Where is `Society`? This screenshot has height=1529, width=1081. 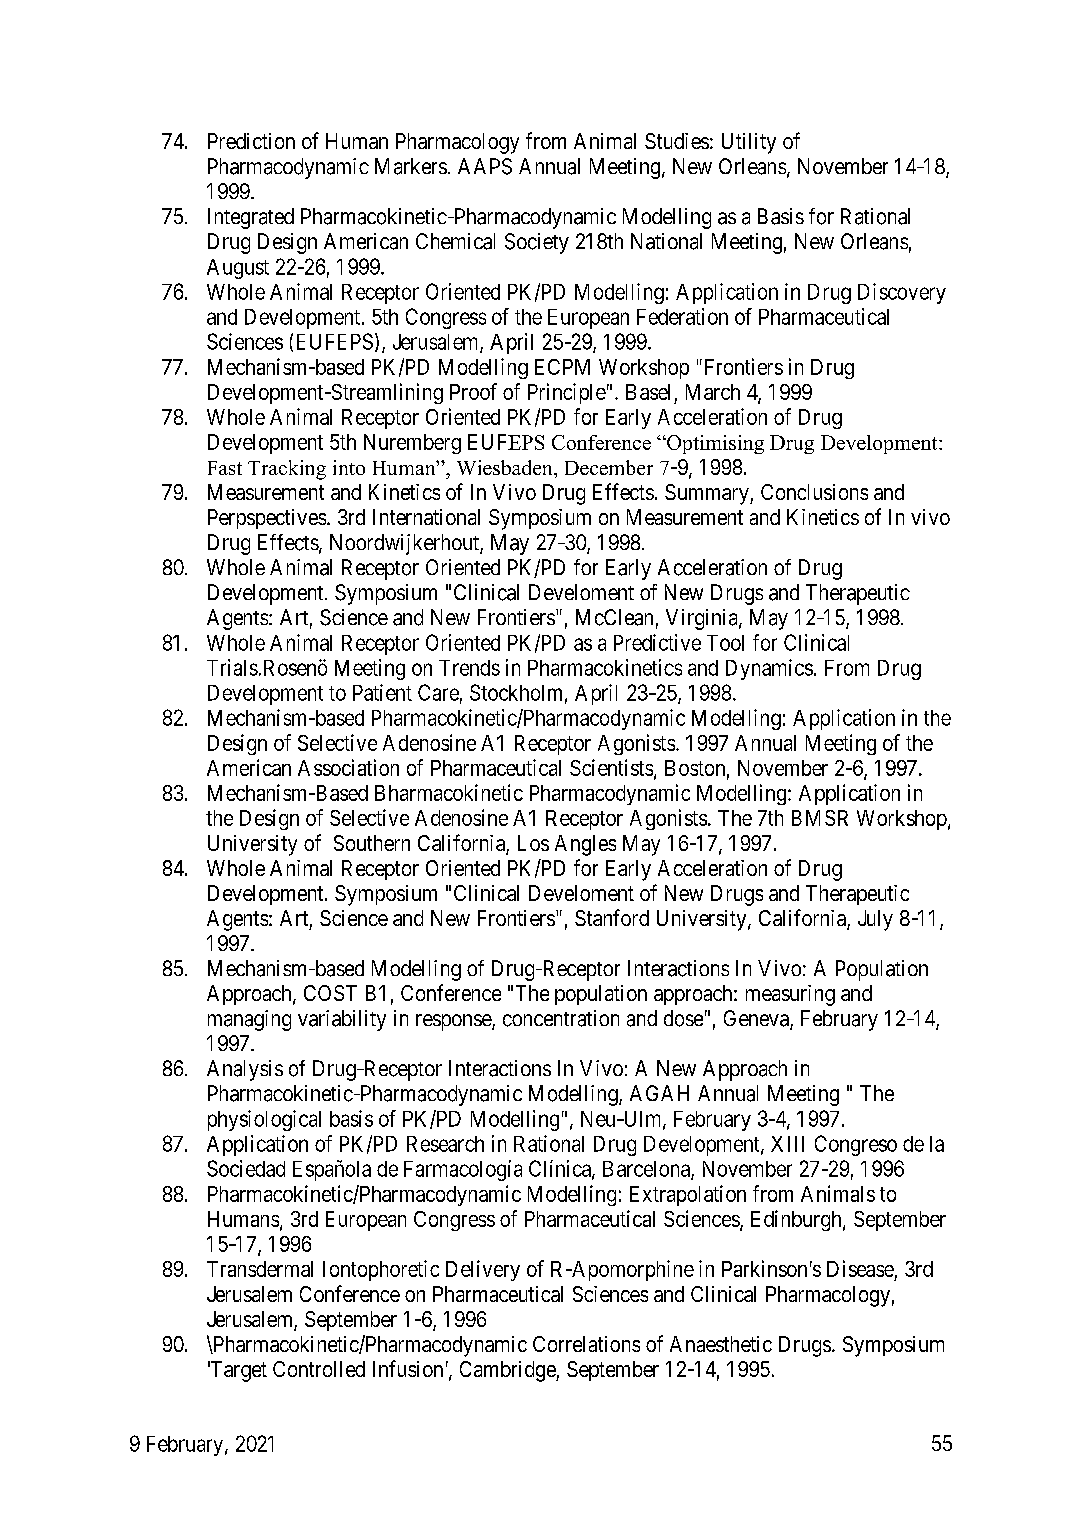 Society is located at coordinates (537, 243).
